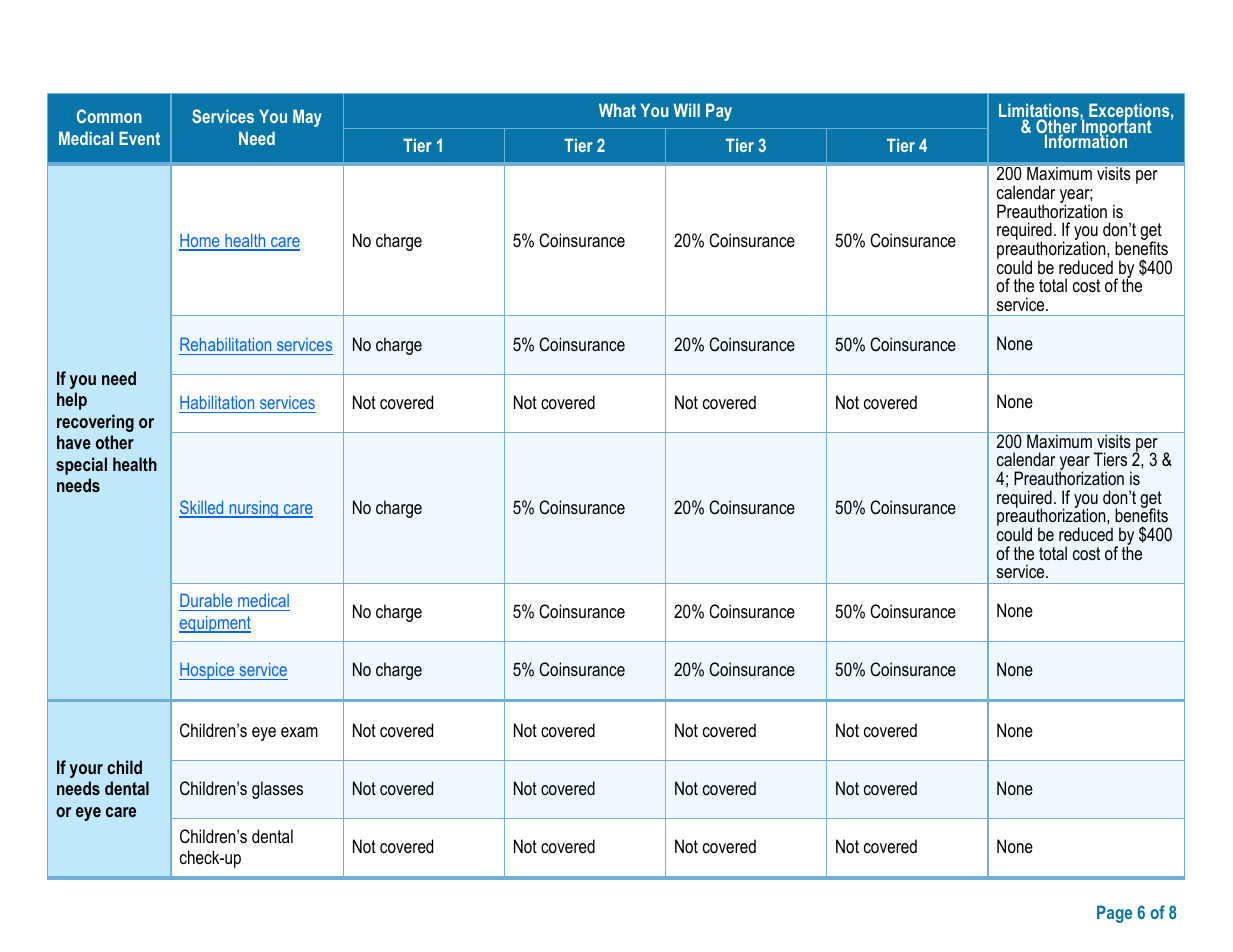 The width and height of the image is (1233, 952). I want to click on Page, so click(1114, 914).
